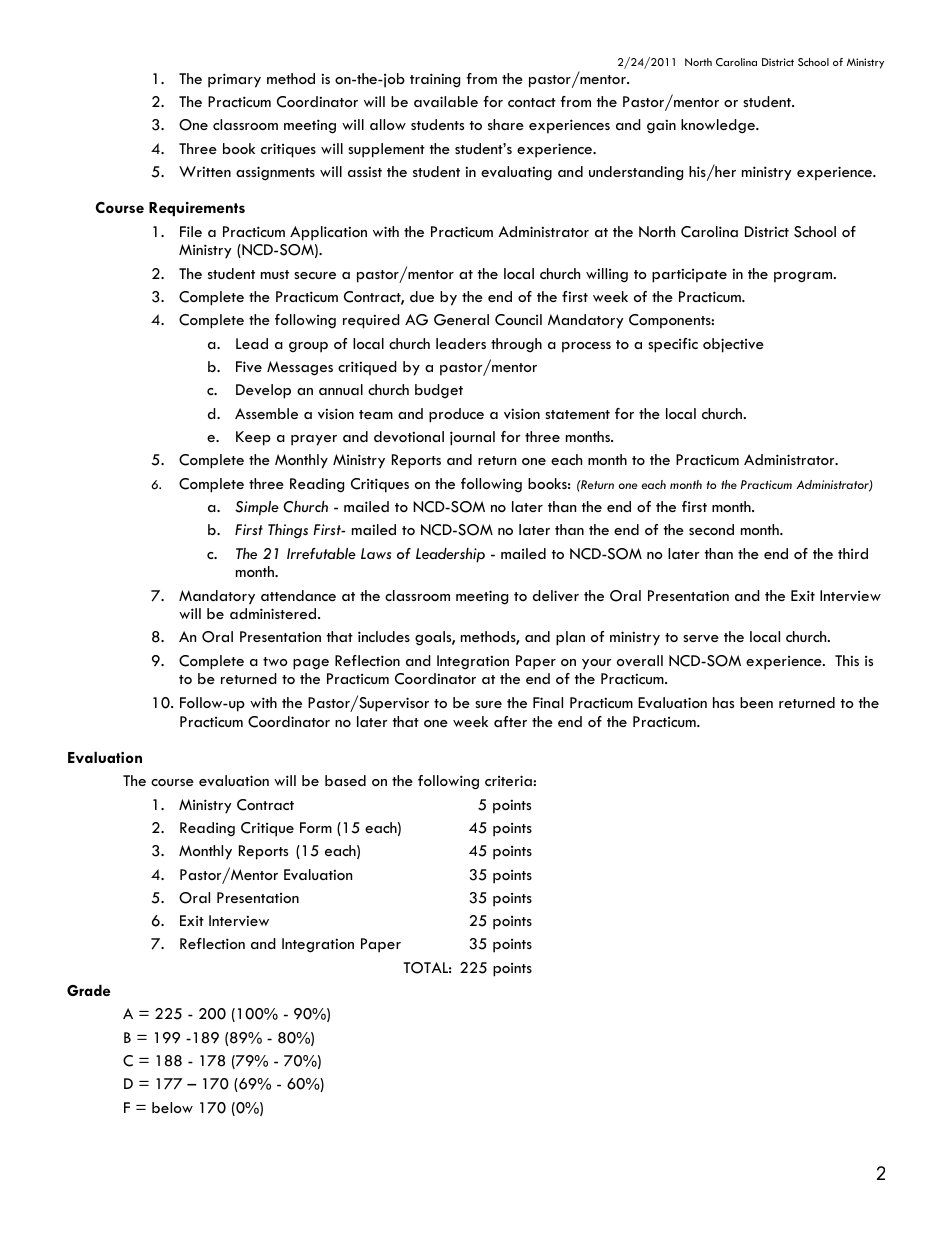 This screenshot has height=1233, width=952. Describe the element at coordinates (316, 827) in the screenshot. I see `Form` at that location.
